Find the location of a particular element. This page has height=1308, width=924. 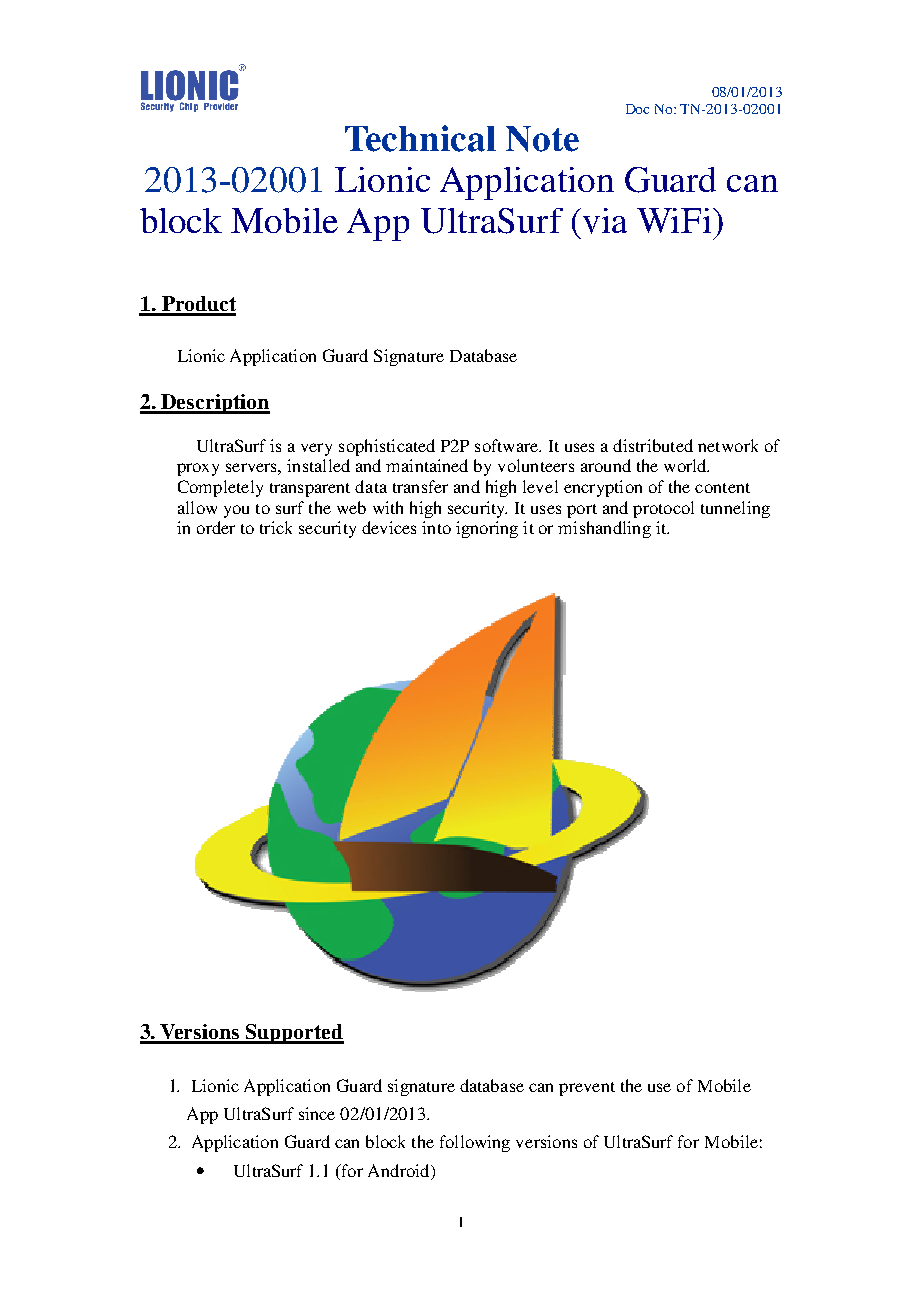

Doc is located at coordinates (637, 109).
